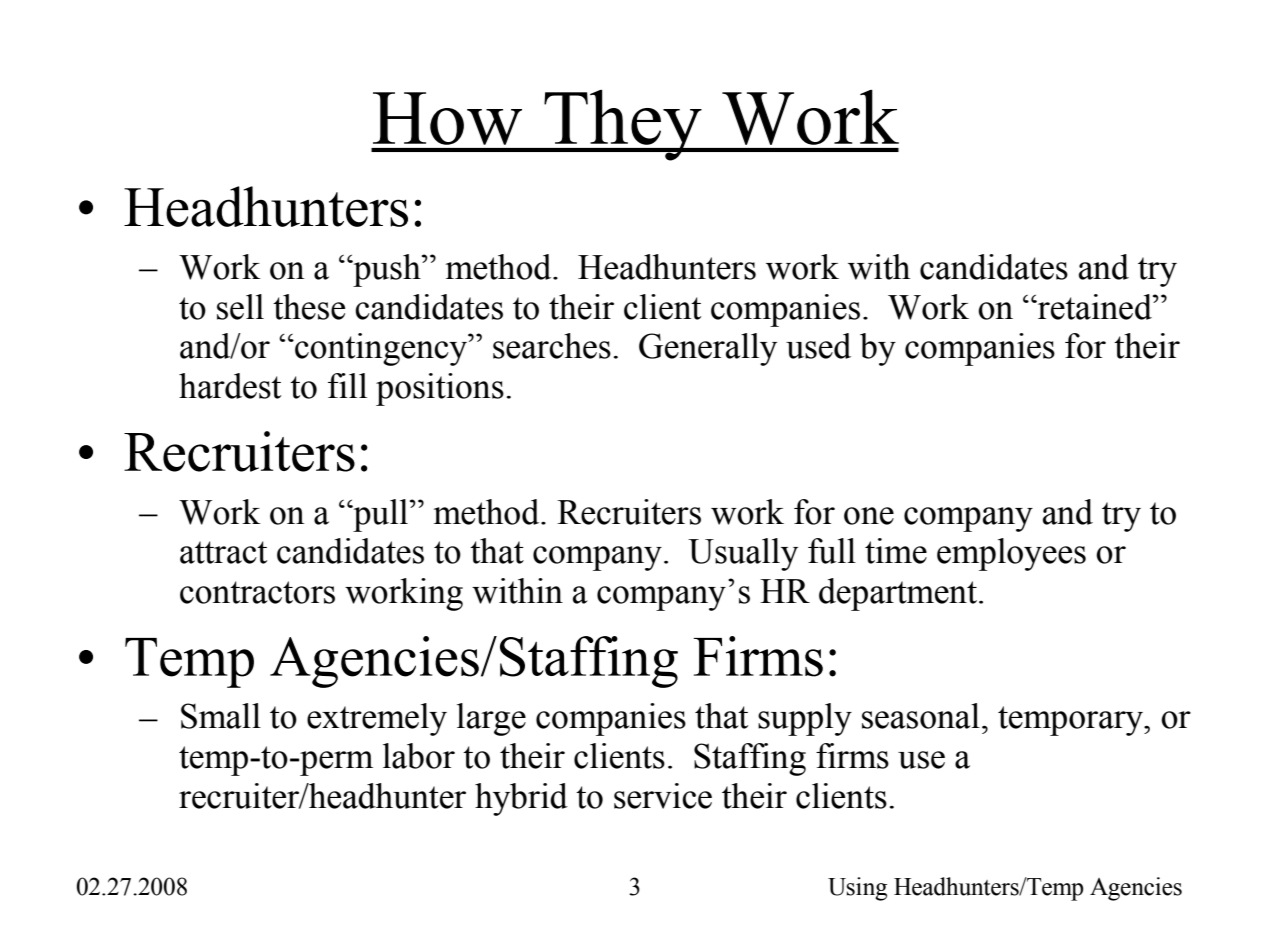 The image size is (1270, 952). What do you see at coordinates (377, 719) in the image?
I see `extremely` at bounding box center [377, 719].
